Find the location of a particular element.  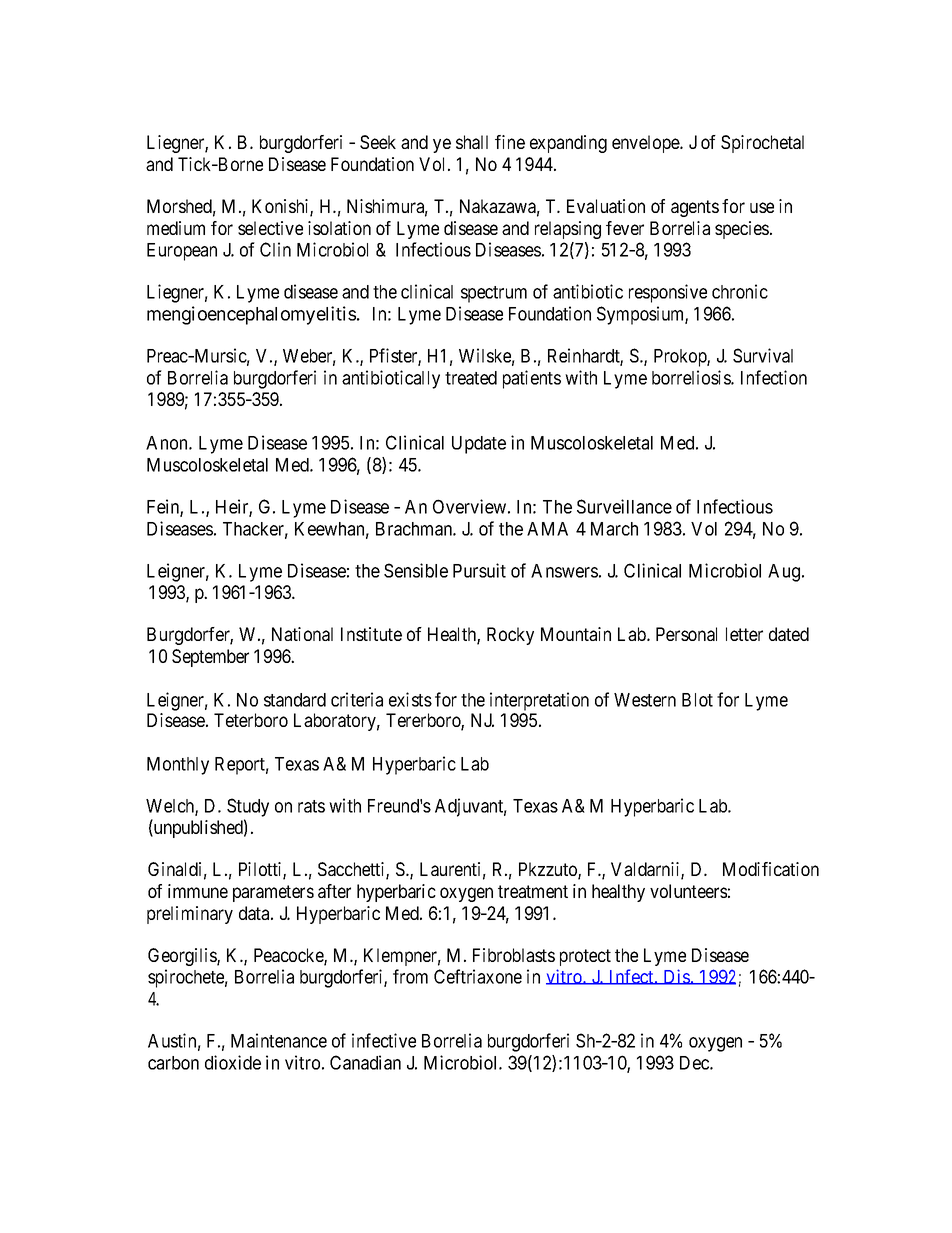

agents is located at coordinates (695, 208).
